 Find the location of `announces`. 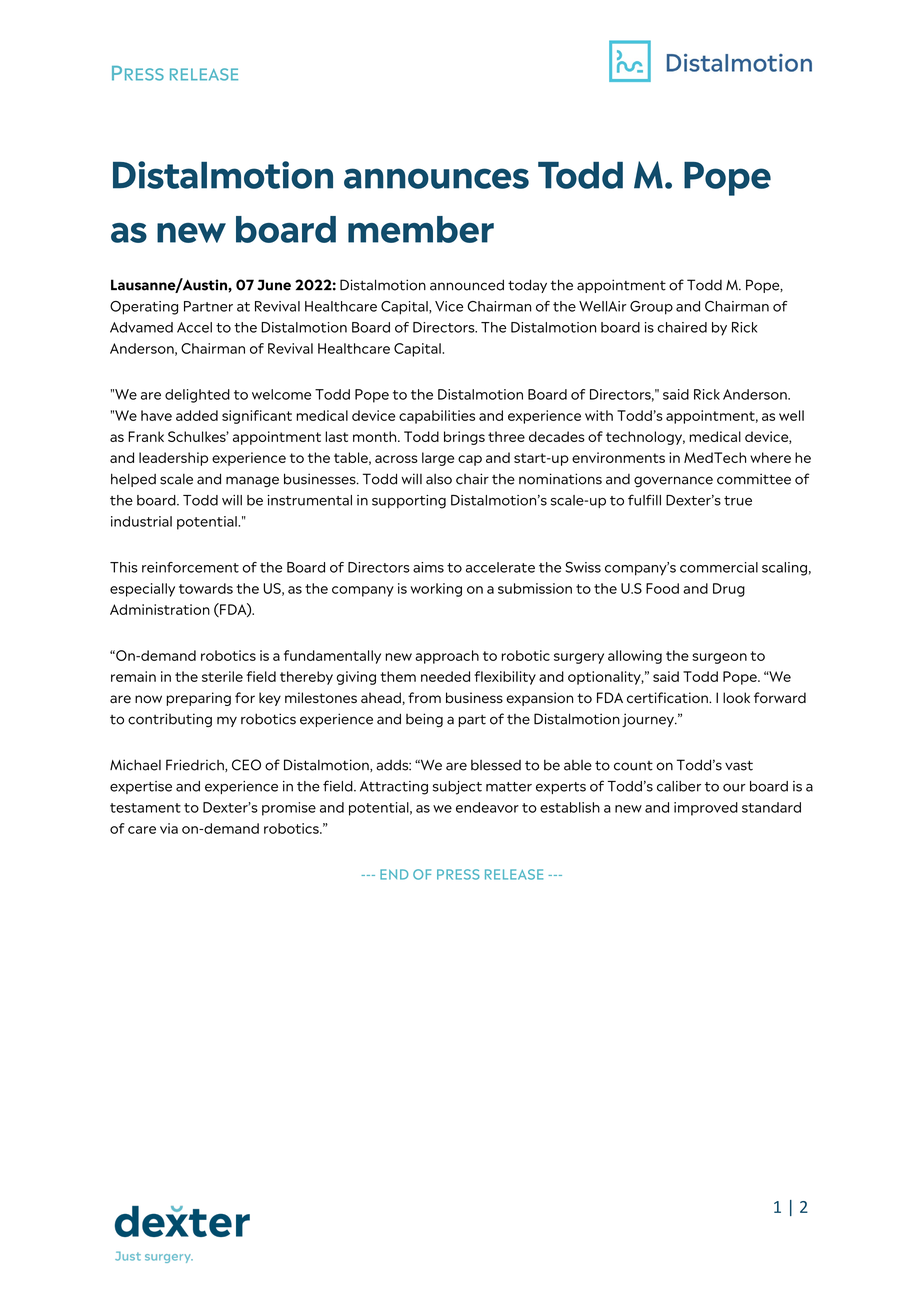

announces is located at coordinates (436, 178).
